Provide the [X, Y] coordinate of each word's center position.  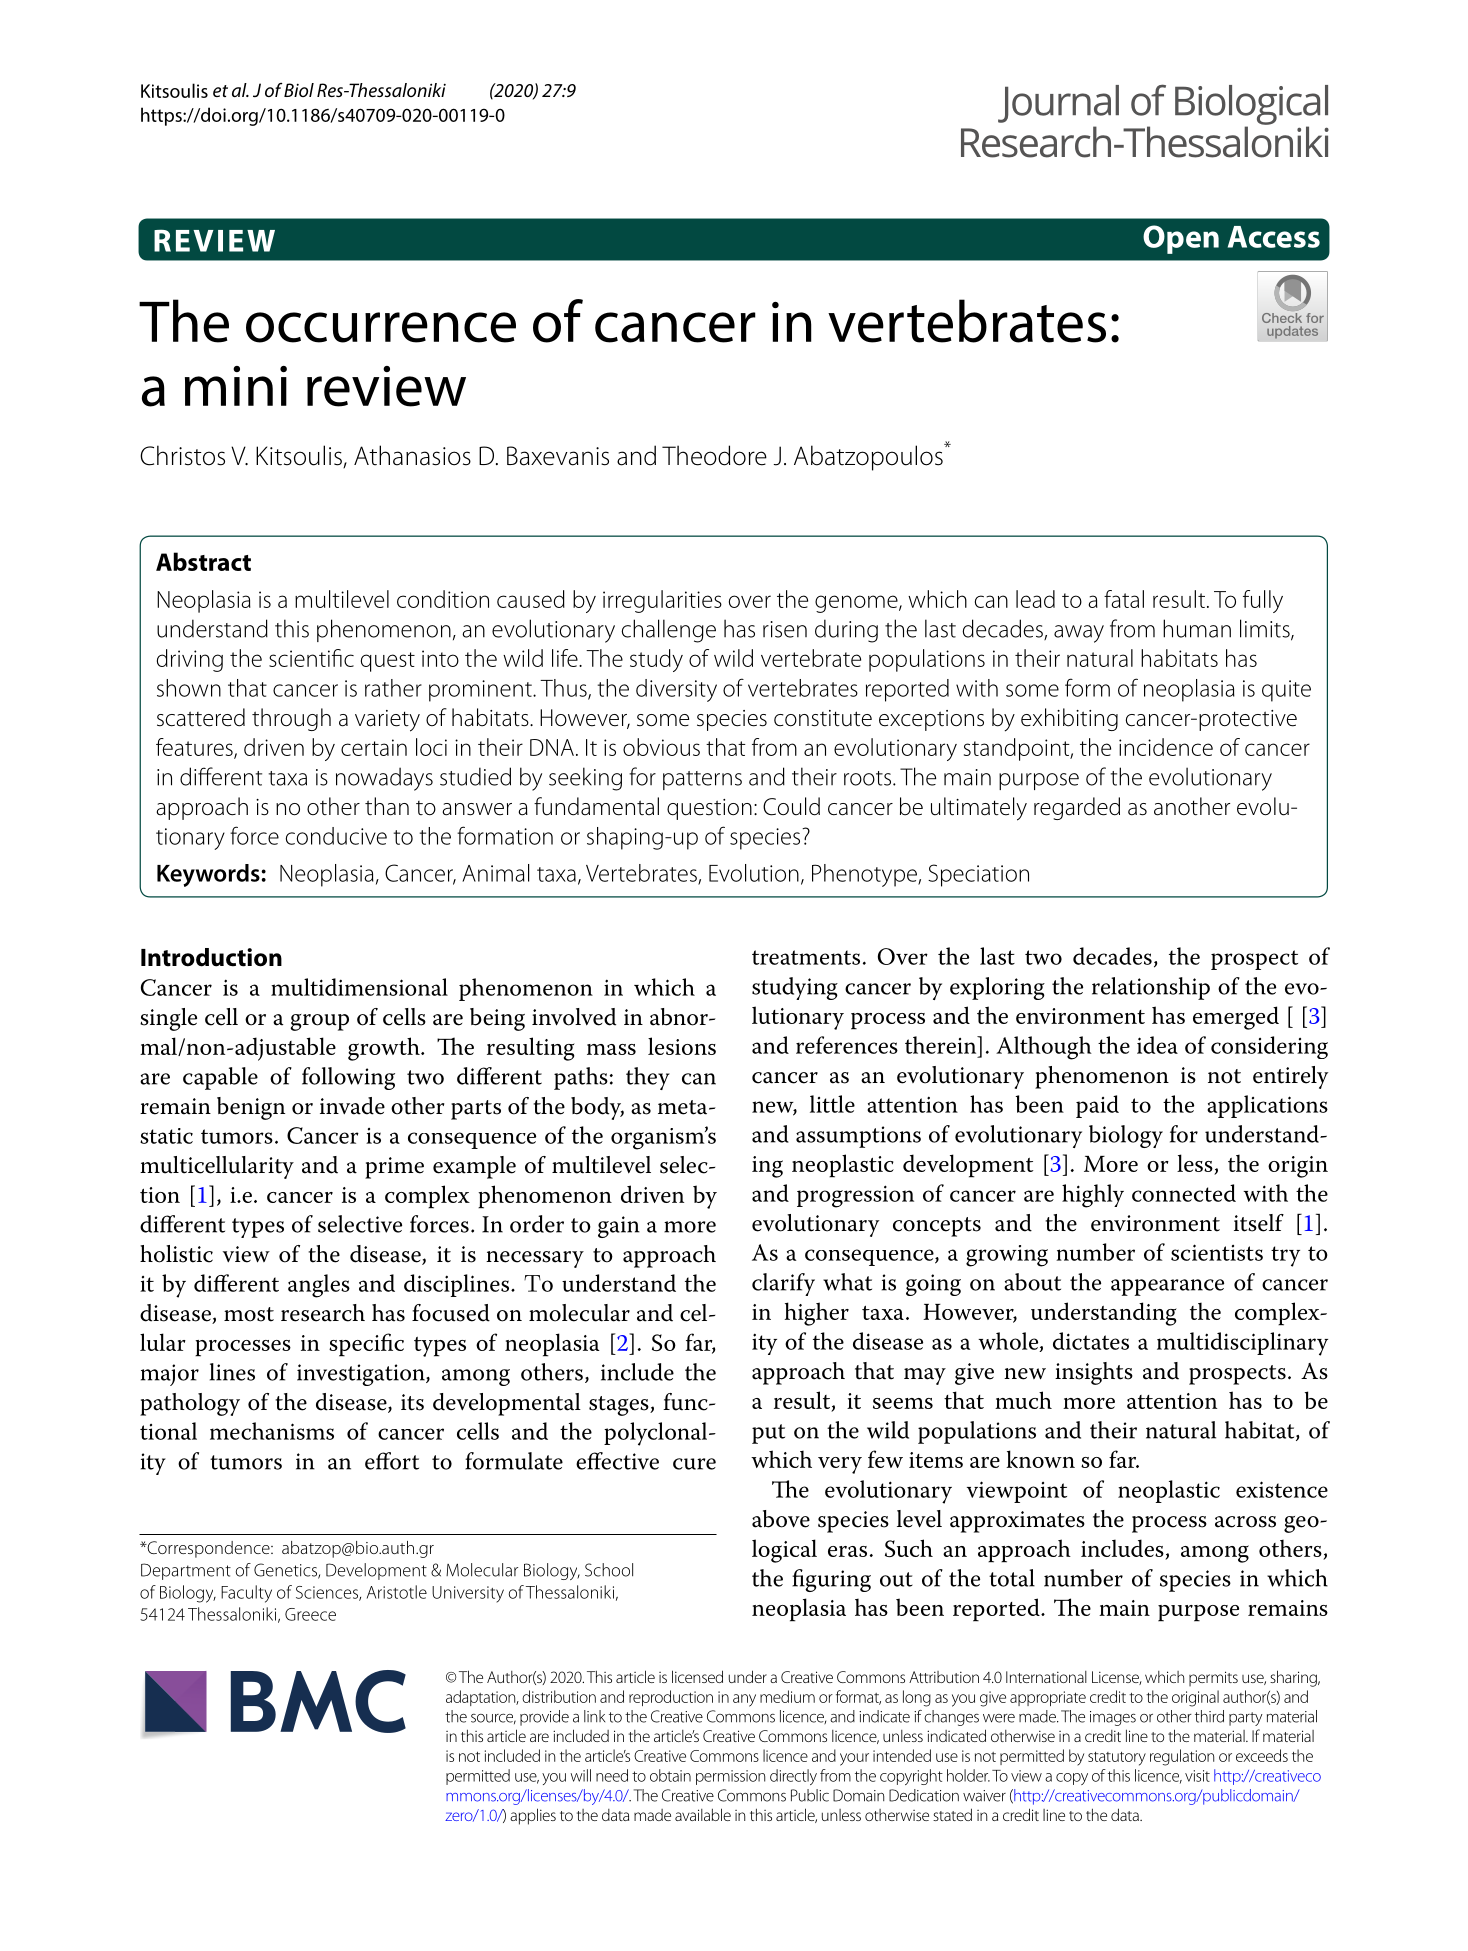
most [249, 1314]
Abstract [203, 561]
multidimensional [359, 987]
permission [730, 1777]
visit [1197, 1776]
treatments [806, 957]
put [768, 1434]
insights [1094, 1373]
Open [1181, 239]
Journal [1058, 104]
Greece [310, 1614]
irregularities [662, 601]
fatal [1124, 599]
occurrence [381, 327]
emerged [1236, 1018]
